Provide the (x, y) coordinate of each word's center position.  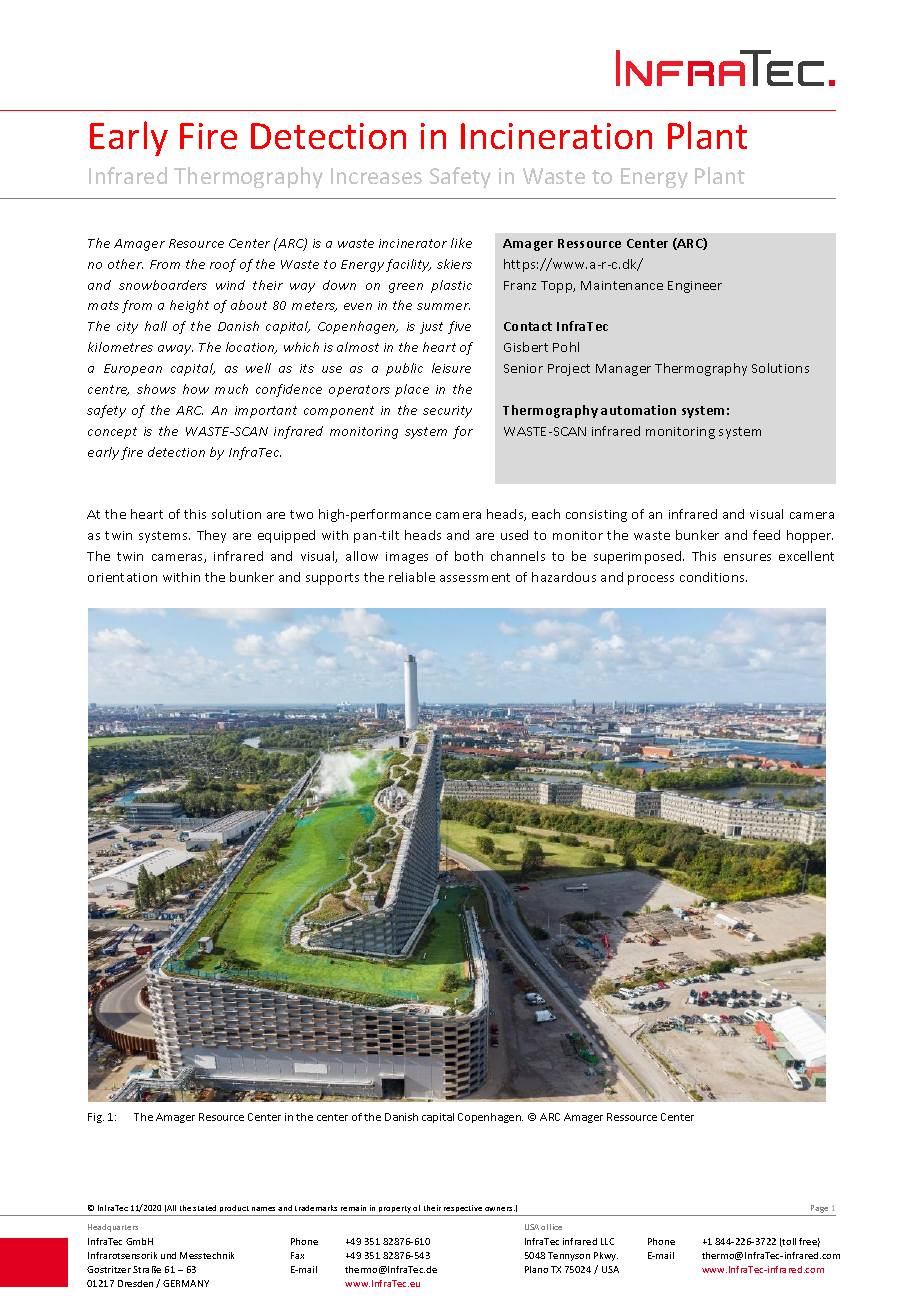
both (469, 556)
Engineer (695, 287)
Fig (96, 1118)
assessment (475, 577)
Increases (376, 176)
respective (463, 1208)
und (168, 1255)
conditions (713, 577)
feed (766, 535)
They (211, 536)
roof (223, 265)
